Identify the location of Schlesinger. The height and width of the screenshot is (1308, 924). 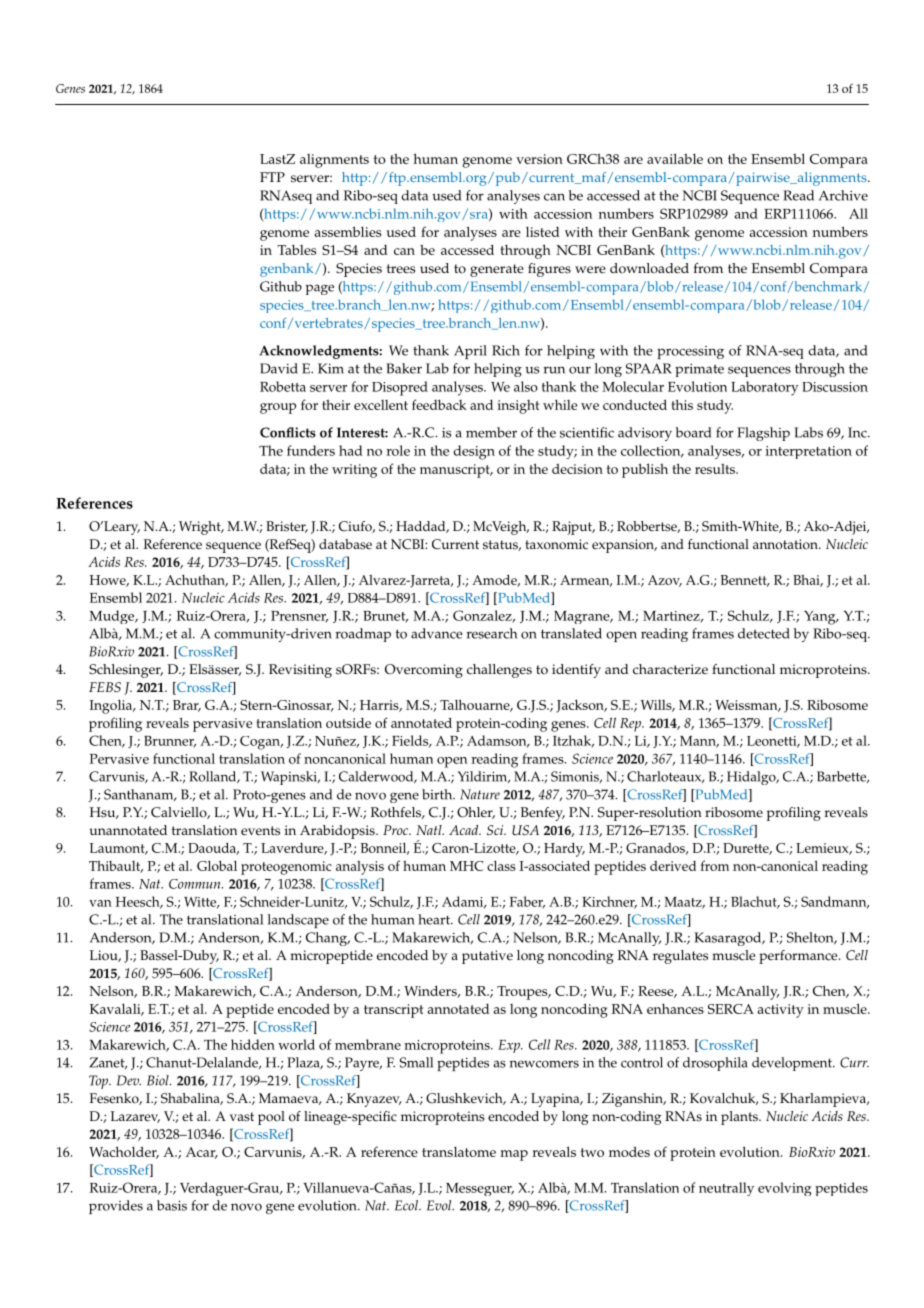
(126, 671).
